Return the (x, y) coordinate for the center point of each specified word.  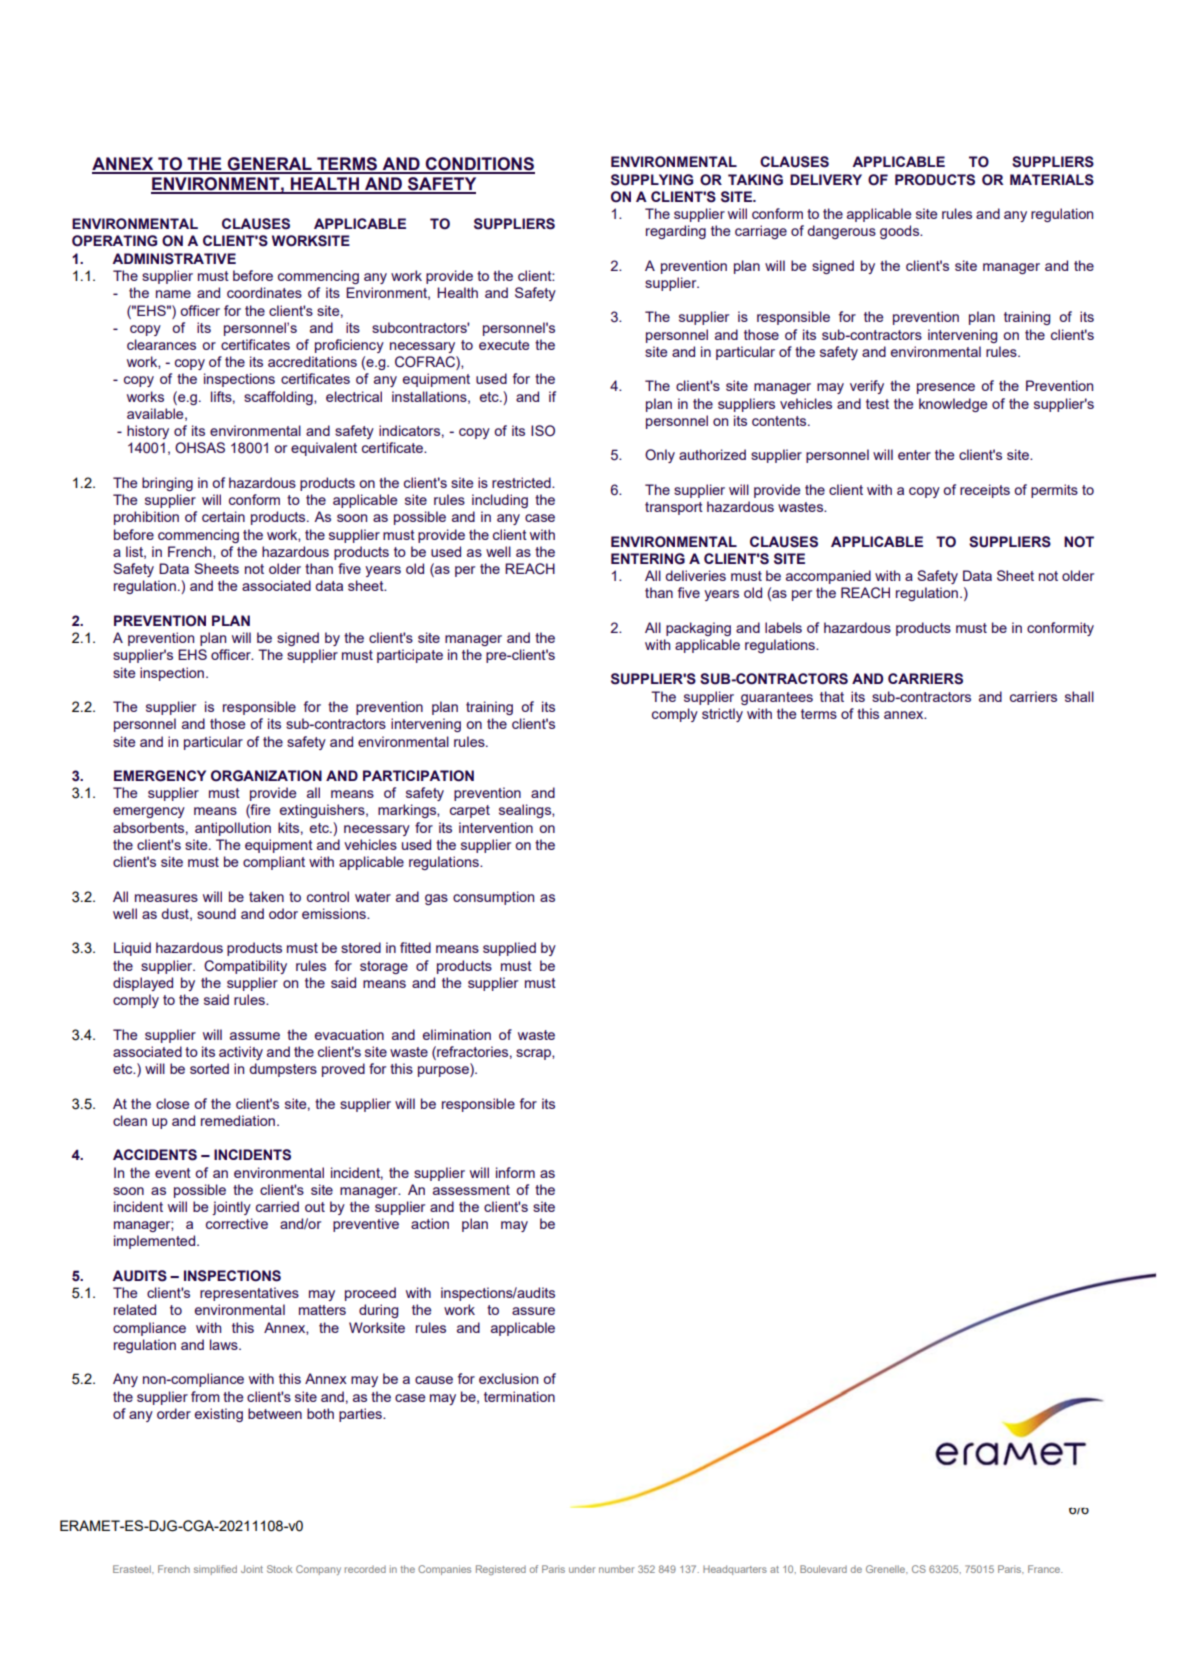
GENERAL (270, 165)
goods (901, 232)
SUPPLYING (652, 180)
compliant (274, 863)
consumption (493, 898)
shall (1079, 696)
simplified (215, 1570)
